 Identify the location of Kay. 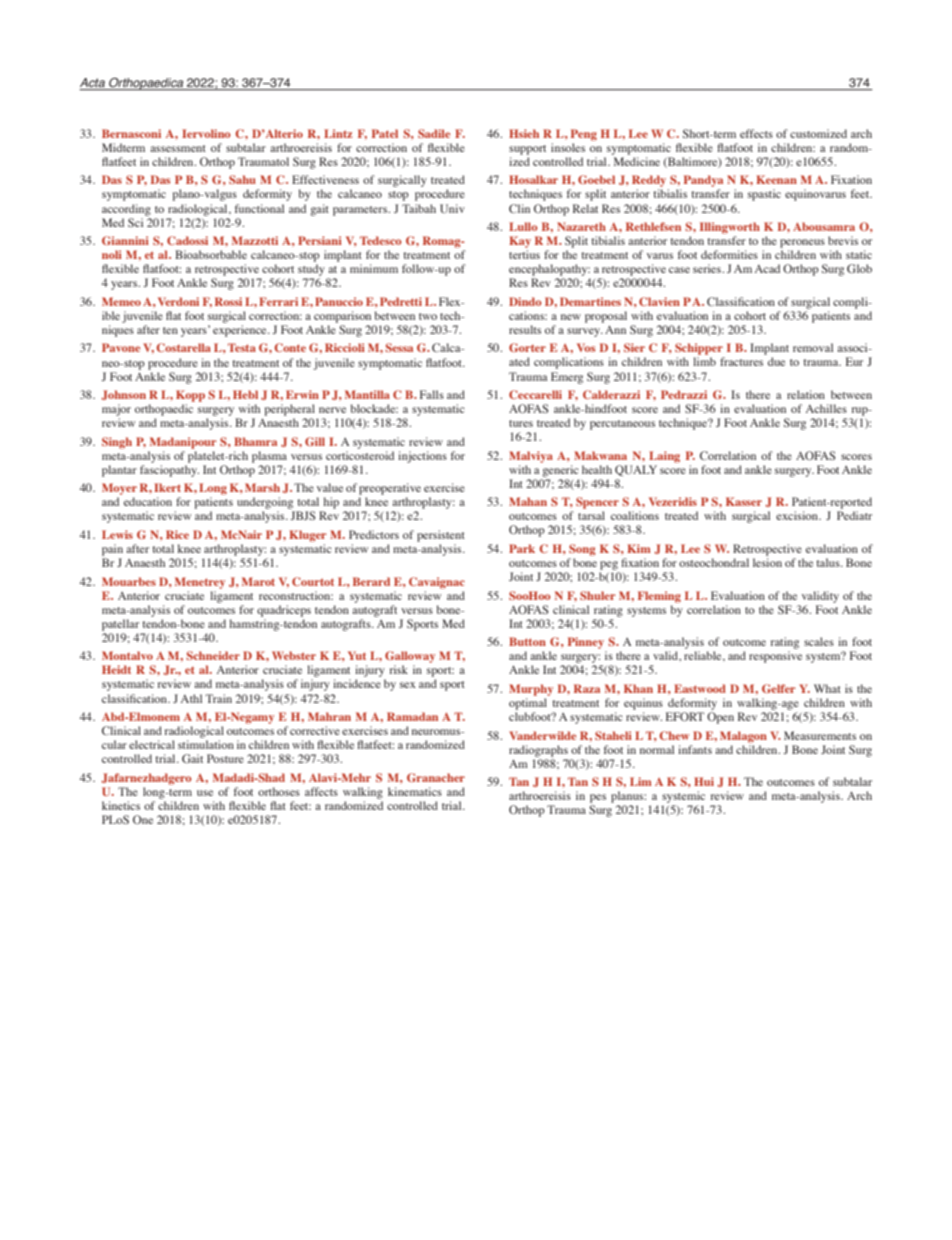
(520, 242).
